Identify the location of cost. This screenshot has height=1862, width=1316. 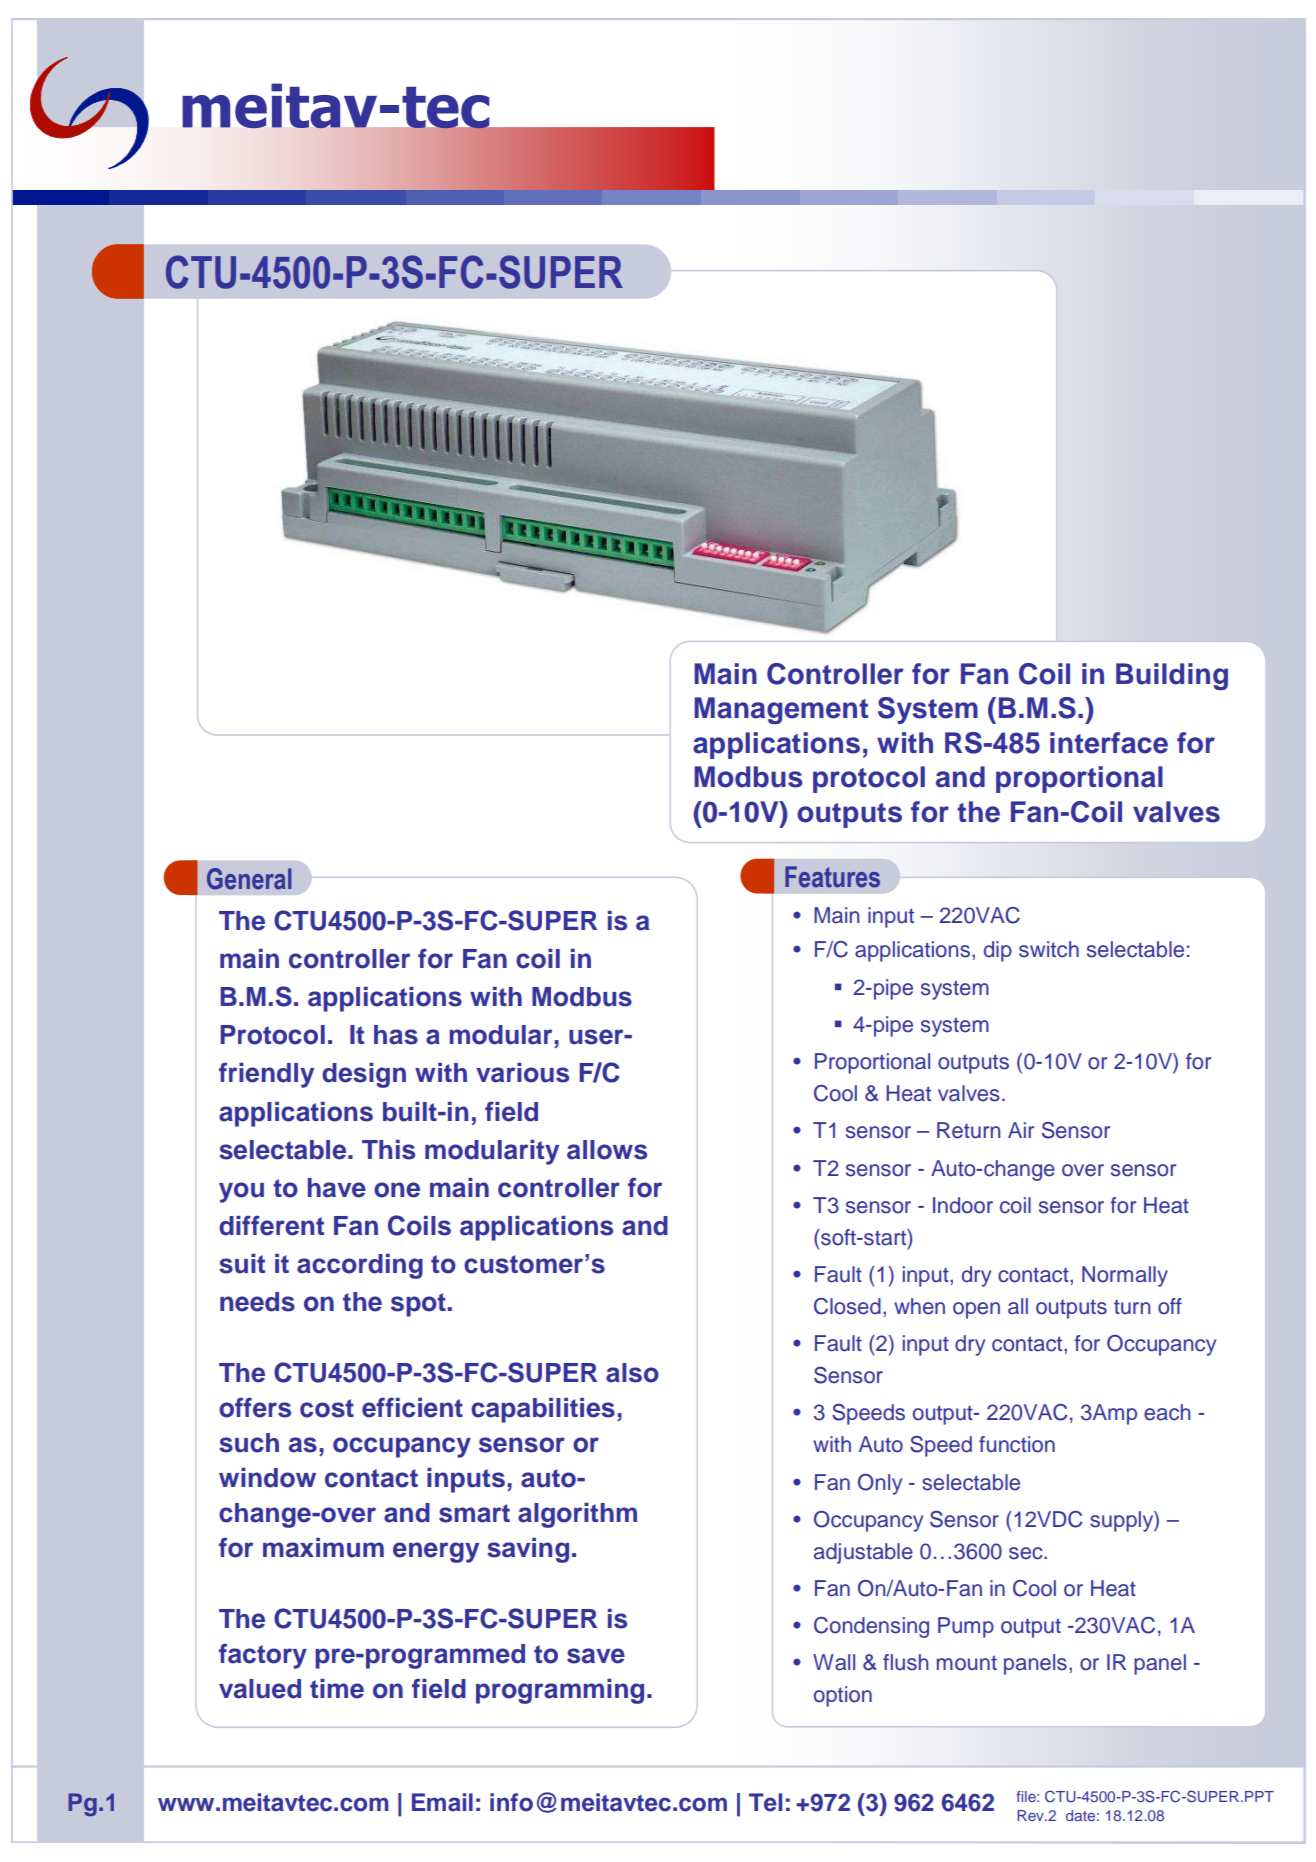
(327, 1408).
